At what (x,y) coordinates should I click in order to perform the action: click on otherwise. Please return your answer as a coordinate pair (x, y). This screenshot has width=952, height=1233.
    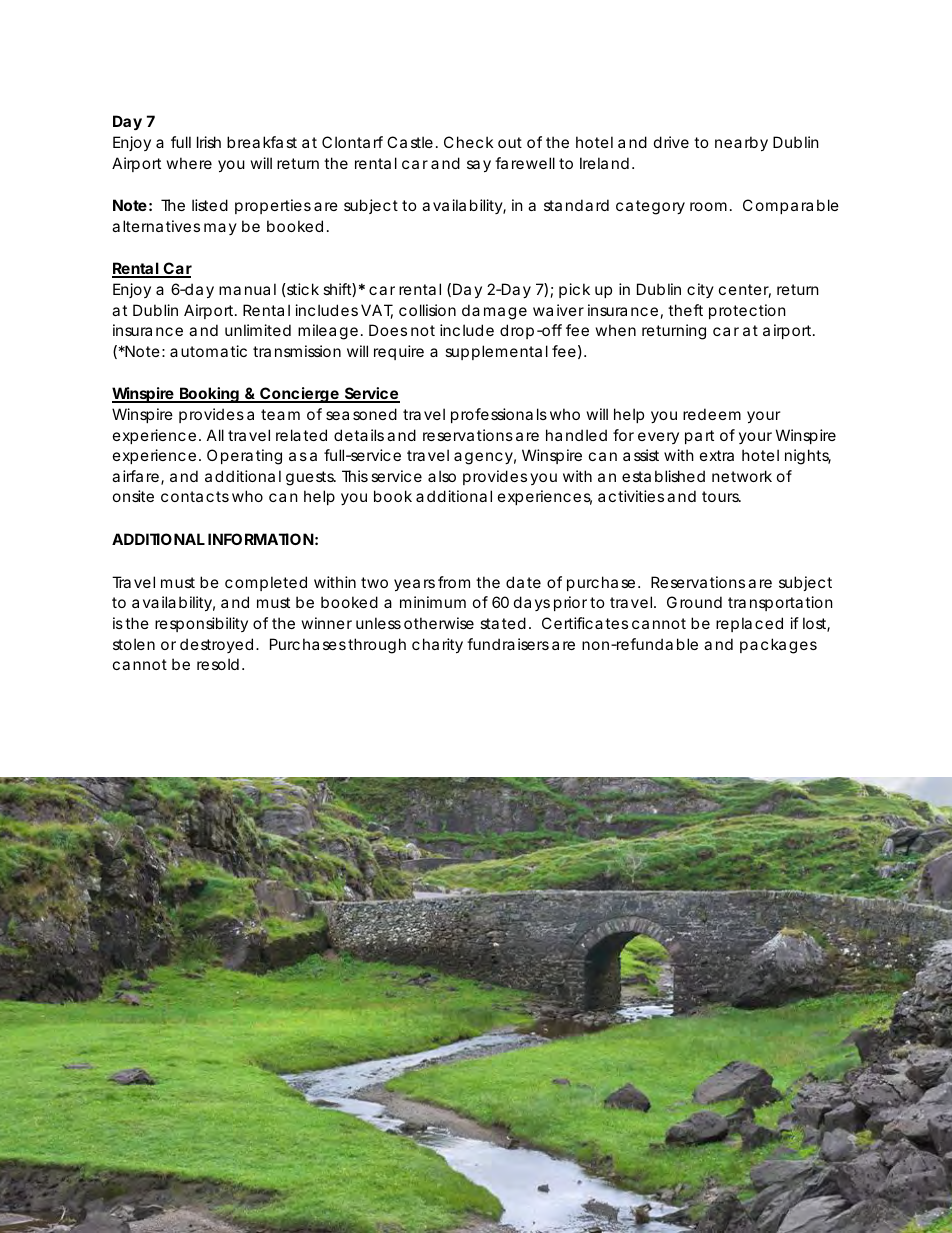
    Looking at the image, I should click on (439, 623).
